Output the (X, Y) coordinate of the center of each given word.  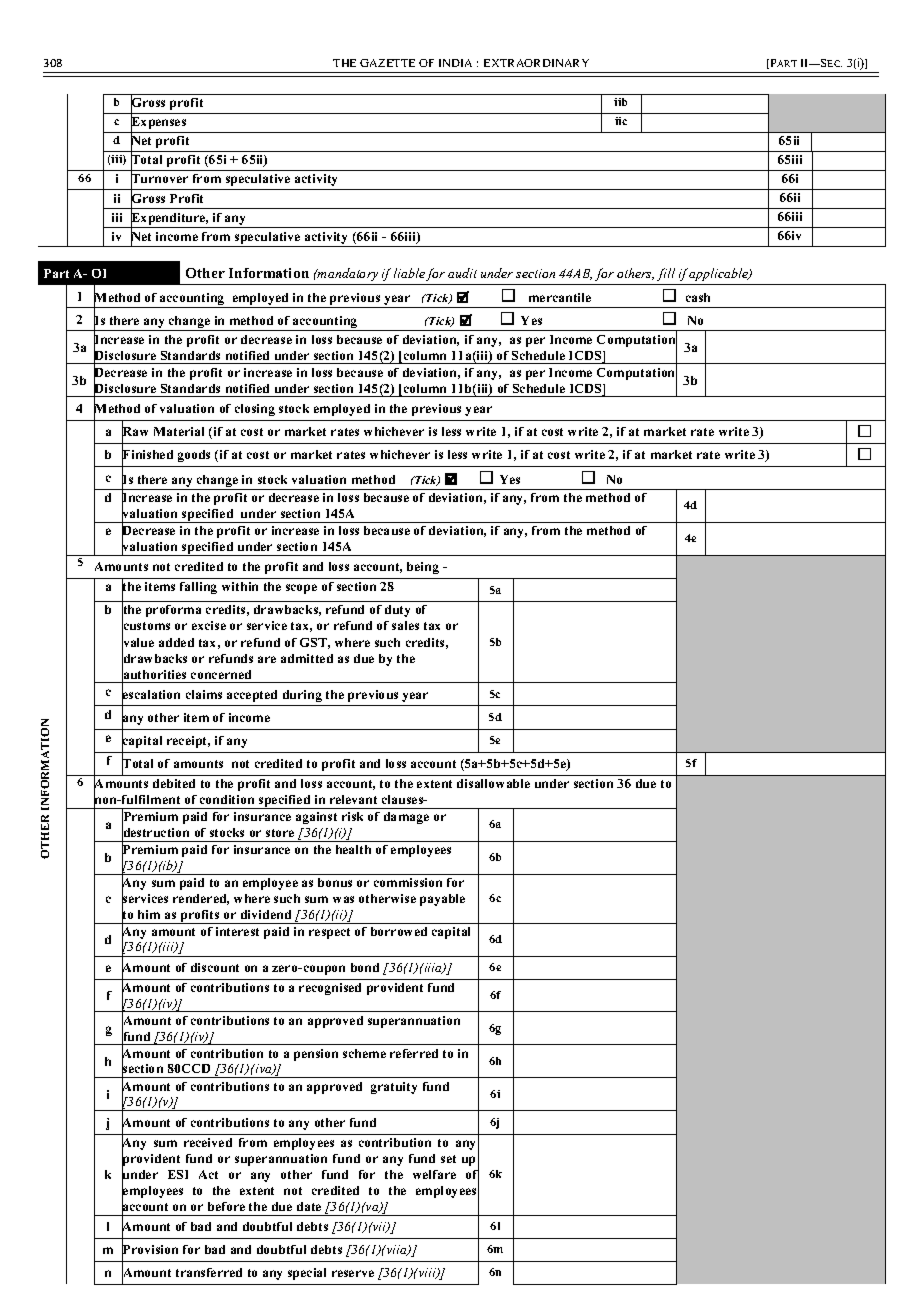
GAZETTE (387, 63)
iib (620, 102)
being (423, 568)
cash (698, 297)
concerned (221, 674)
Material (179, 431)
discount (215, 967)
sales (405, 625)
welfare (434, 1174)
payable (442, 900)
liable (409, 273)
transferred (209, 1272)
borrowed (399, 931)
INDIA (455, 63)
